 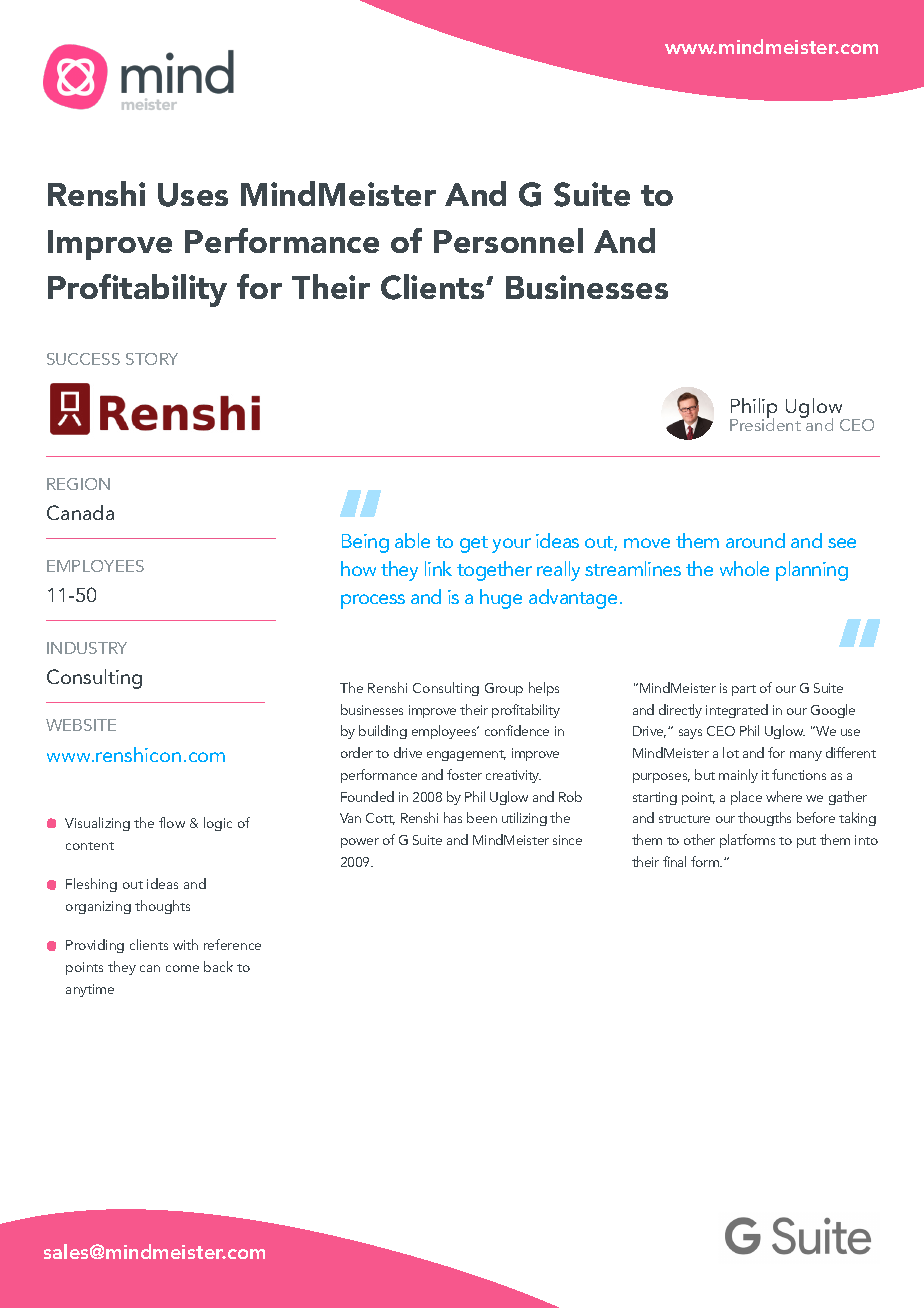 What do you see at coordinates (182, 968) in the screenshot?
I see `come` at bounding box center [182, 968].
